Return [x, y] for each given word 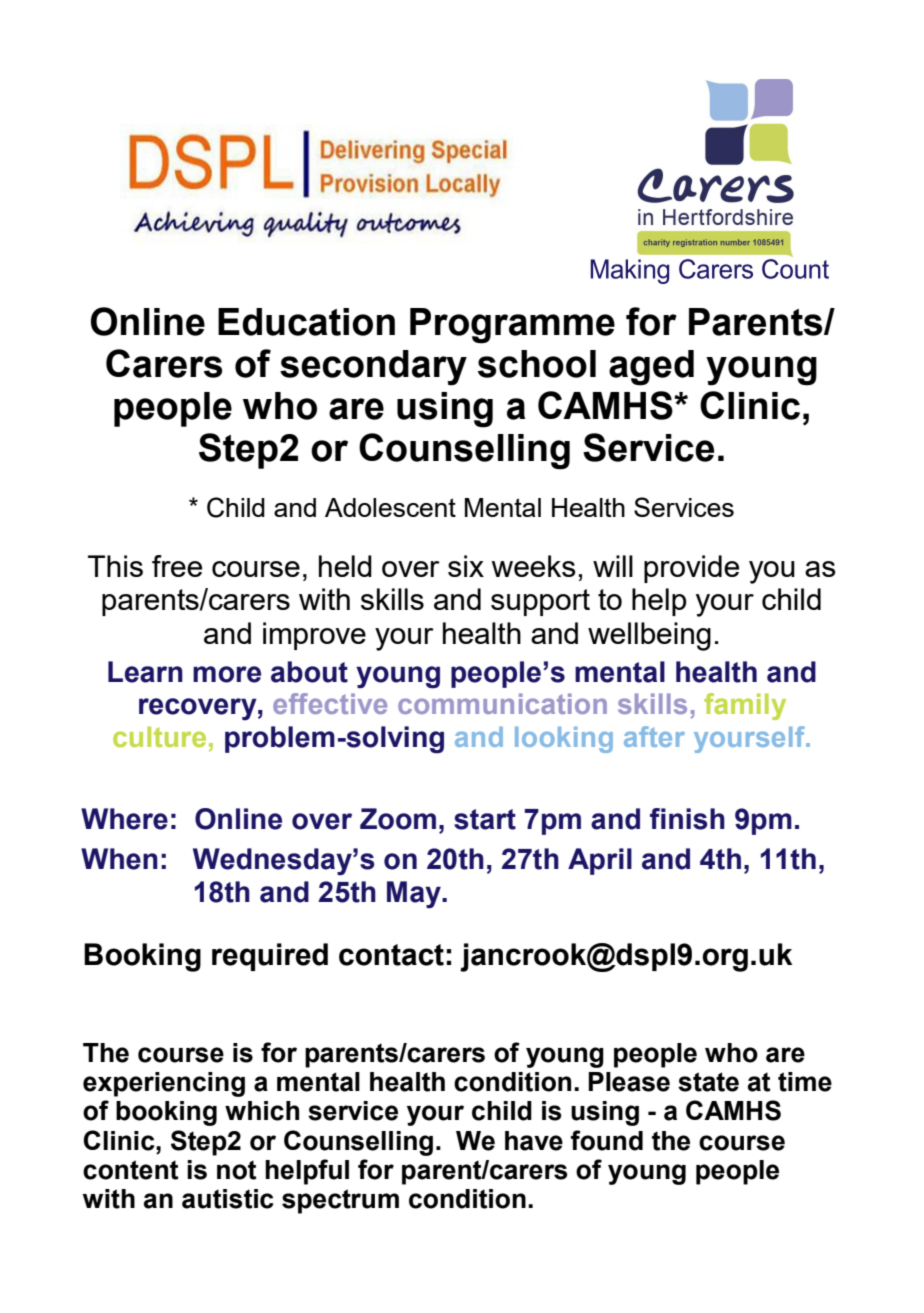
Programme [512, 326]
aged [651, 368]
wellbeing [649, 636]
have [534, 1141]
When [119, 859]
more [227, 674]
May [415, 895]
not [237, 1170]
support [540, 602]
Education [306, 322]
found [607, 1140]
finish [687, 819]
